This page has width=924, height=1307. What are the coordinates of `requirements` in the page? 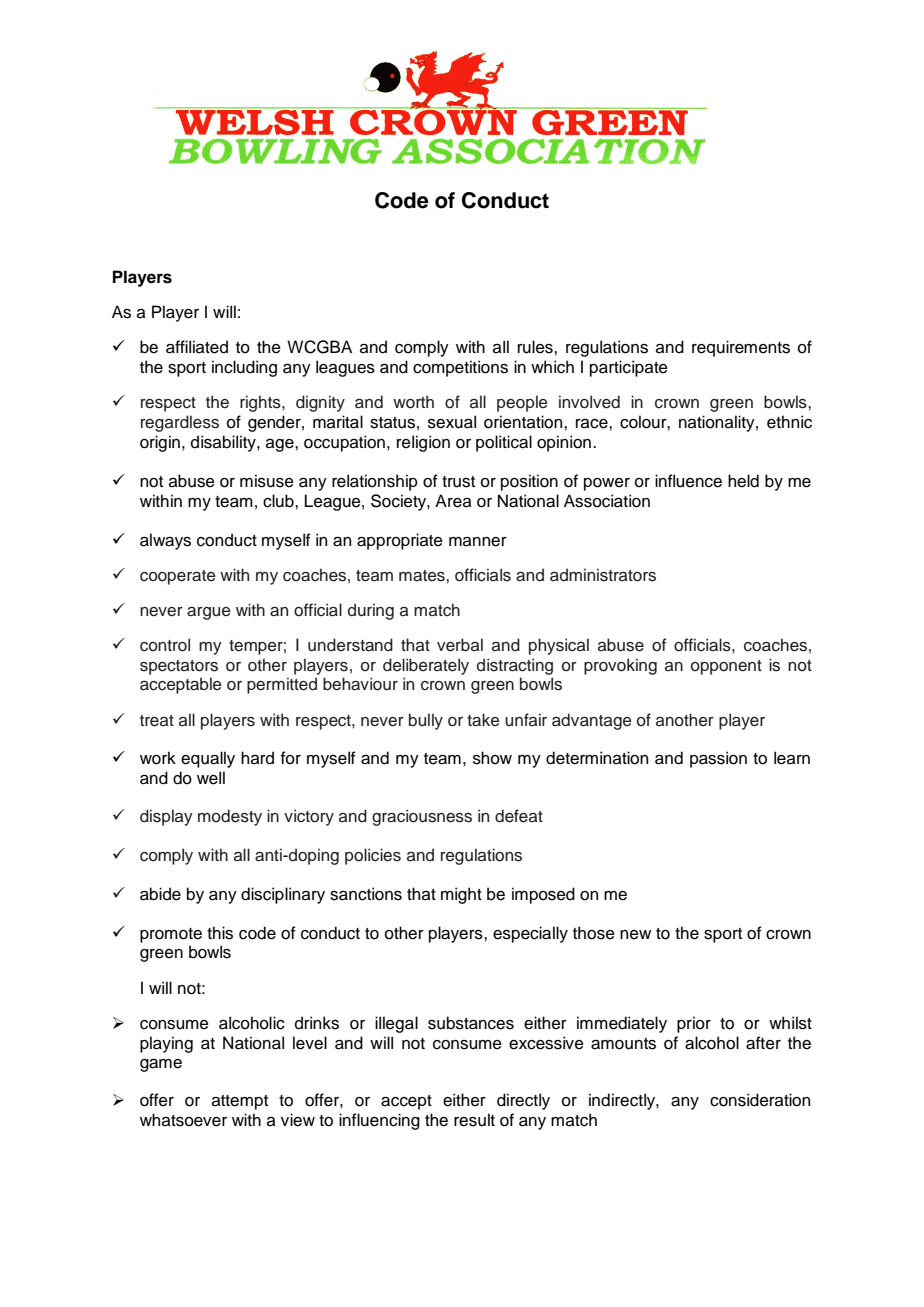 It's located at (741, 348).
